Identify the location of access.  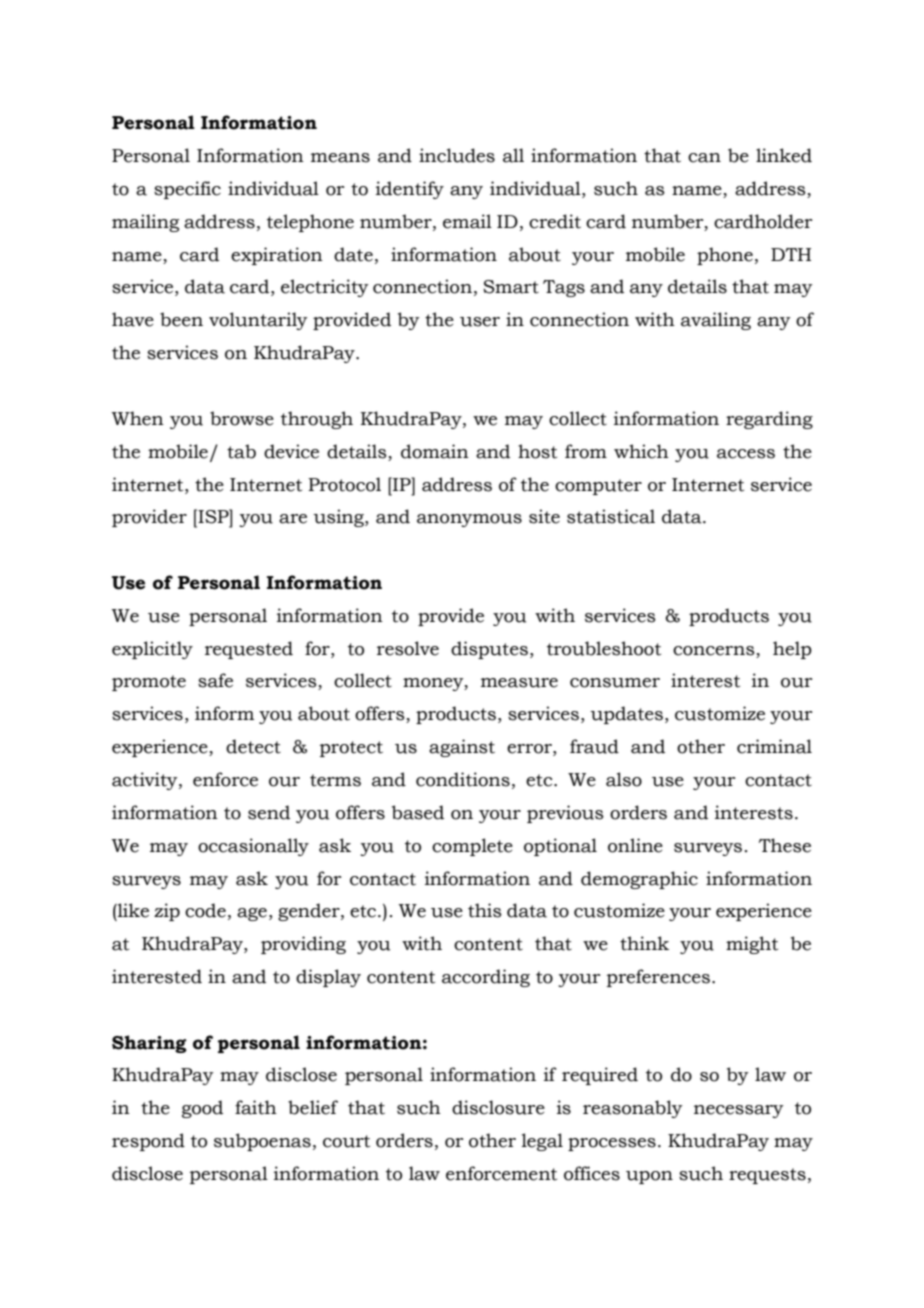
(746, 454).
